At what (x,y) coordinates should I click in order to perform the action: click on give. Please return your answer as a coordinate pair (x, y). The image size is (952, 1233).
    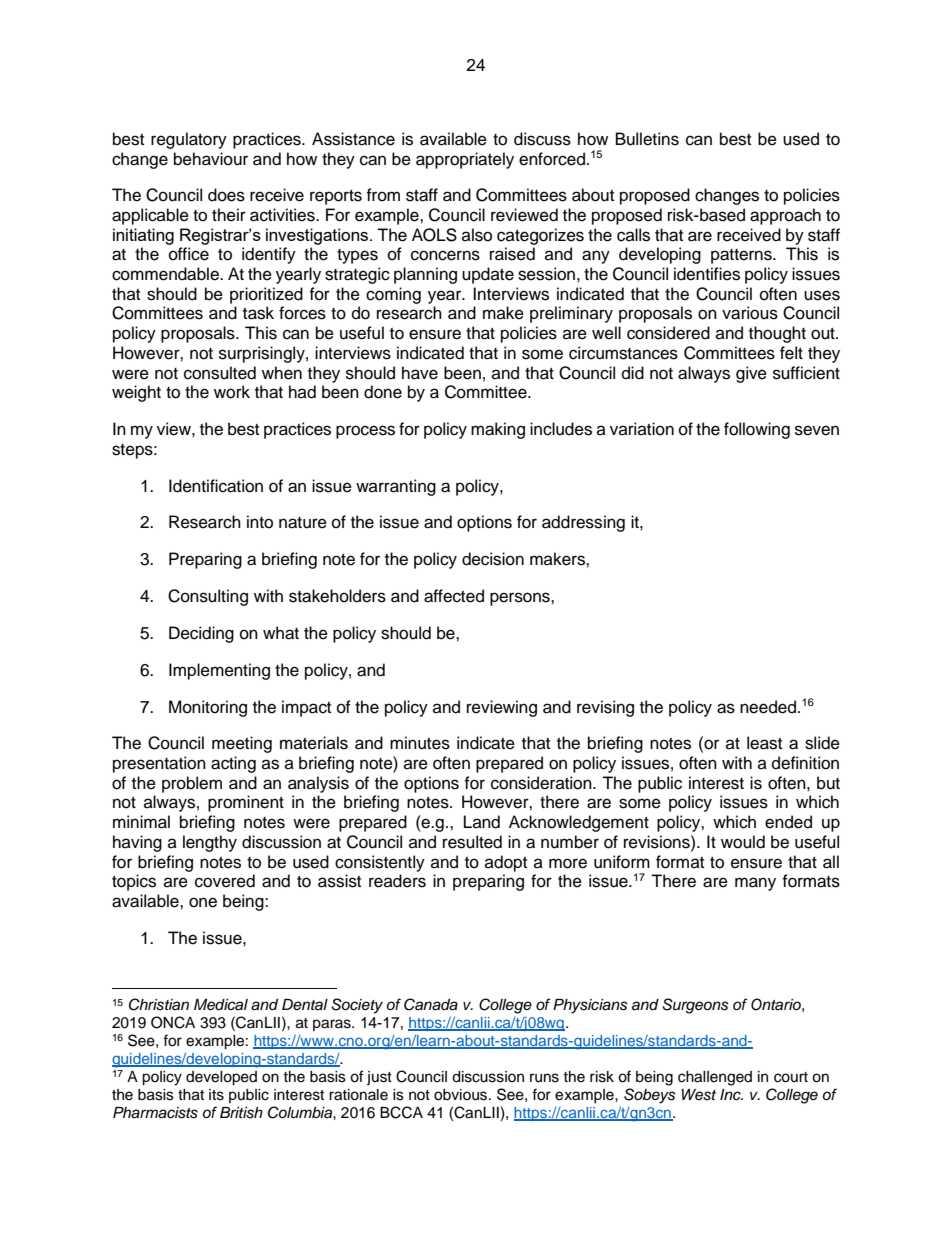
    Looking at the image, I should click on (751, 374).
